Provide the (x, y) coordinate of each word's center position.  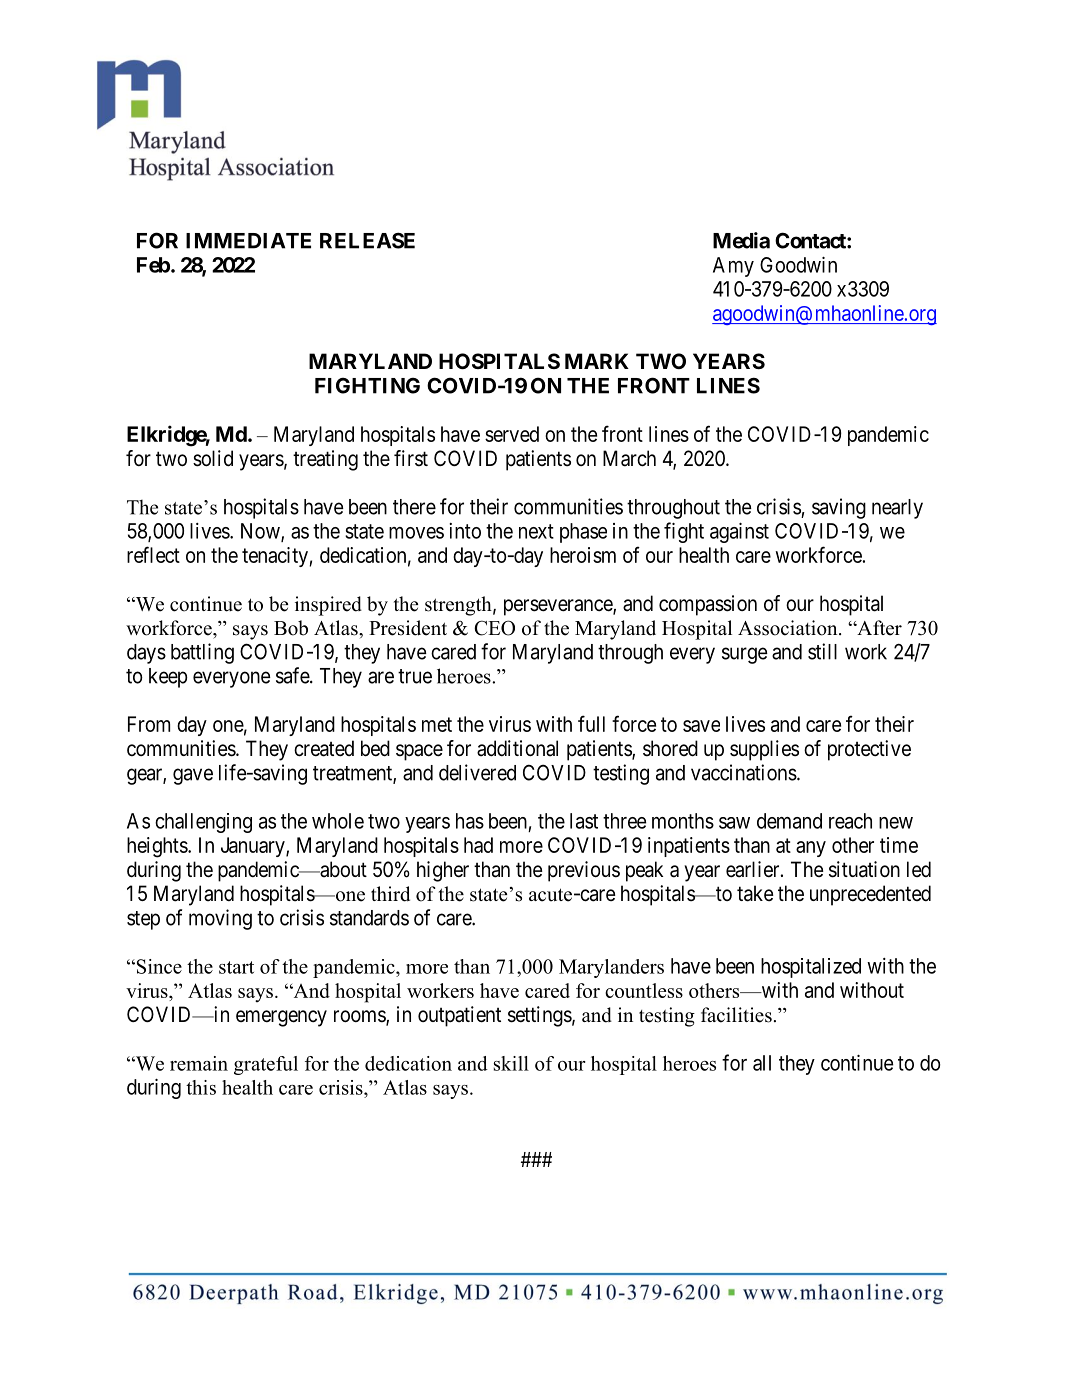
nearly (897, 509)
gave (193, 776)
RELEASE (367, 240)
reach (850, 821)
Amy (733, 267)
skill (511, 1063)
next (536, 531)
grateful (266, 1065)
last (584, 821)
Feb (153, 265)
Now (261, 532)
